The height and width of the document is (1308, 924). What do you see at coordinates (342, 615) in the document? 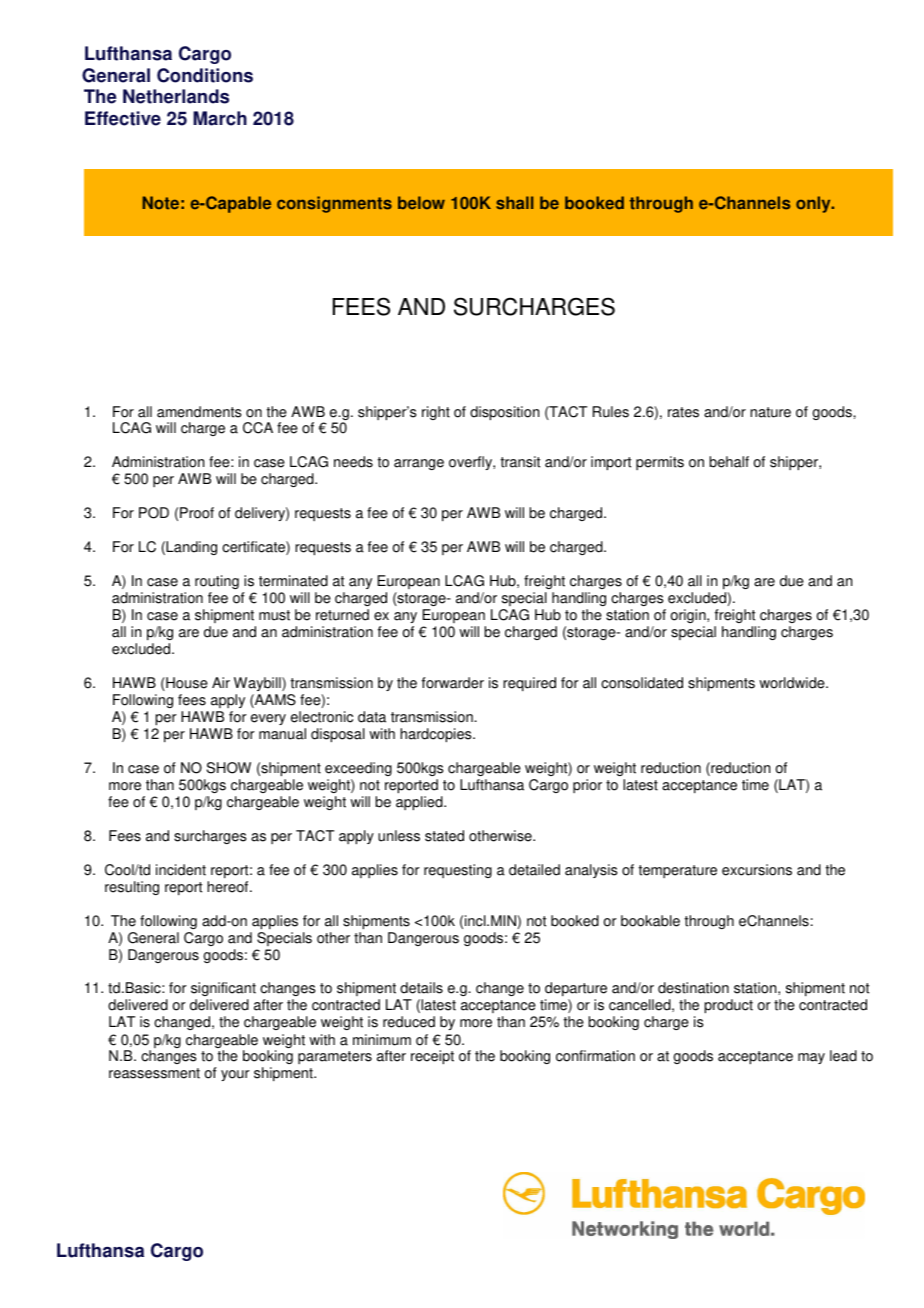
I see `returned` at bounding box center [342, 615].
